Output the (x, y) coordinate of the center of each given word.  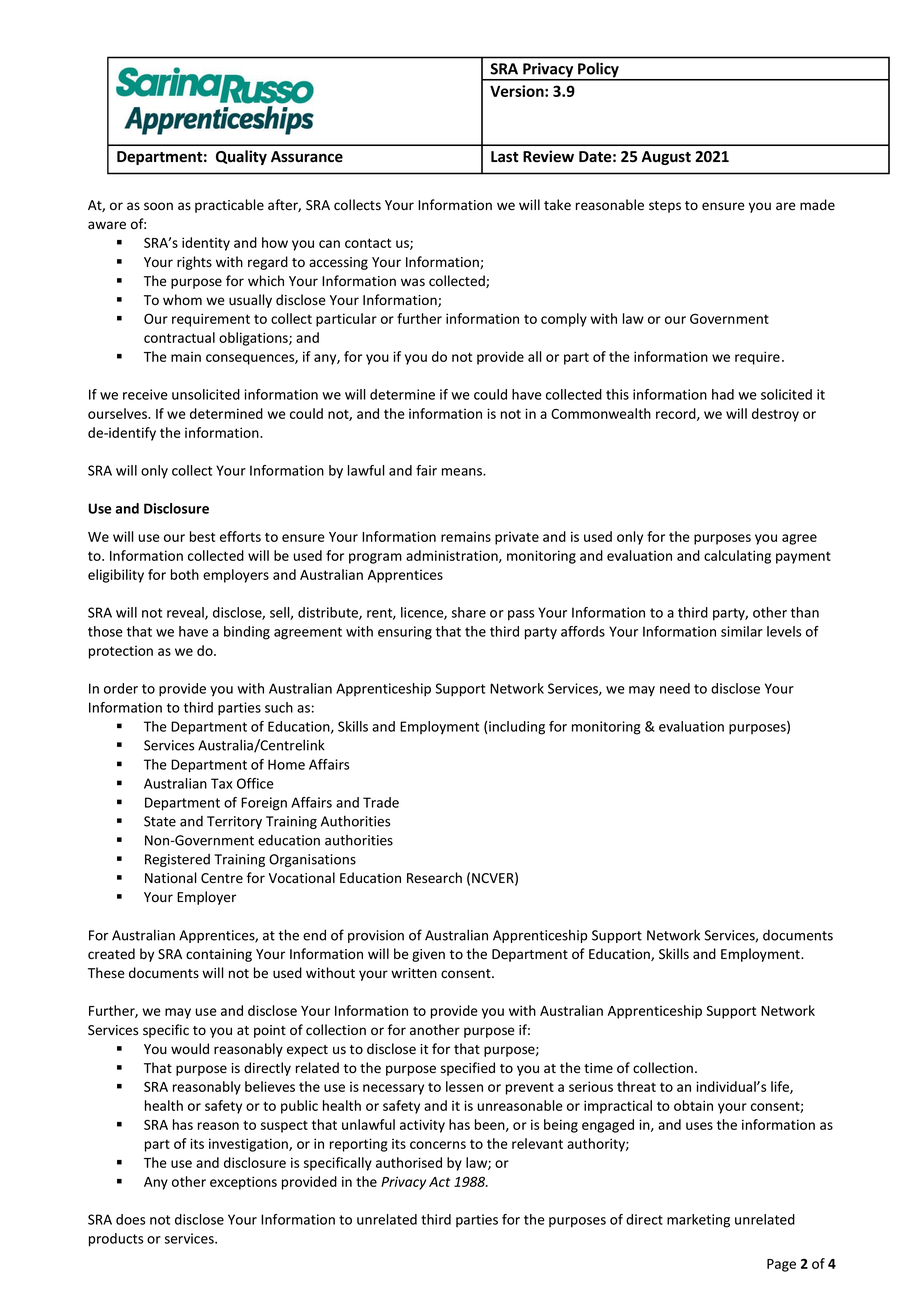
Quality (241, 157)
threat (636, 1086)
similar (742, 631)
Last (505, 157)
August (666, 158)
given (428, 955)
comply (564, 320)
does (130, 1219)
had (723, 394)
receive (145, 394)
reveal (186, 613)
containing (219, 955)
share (469, 612)
